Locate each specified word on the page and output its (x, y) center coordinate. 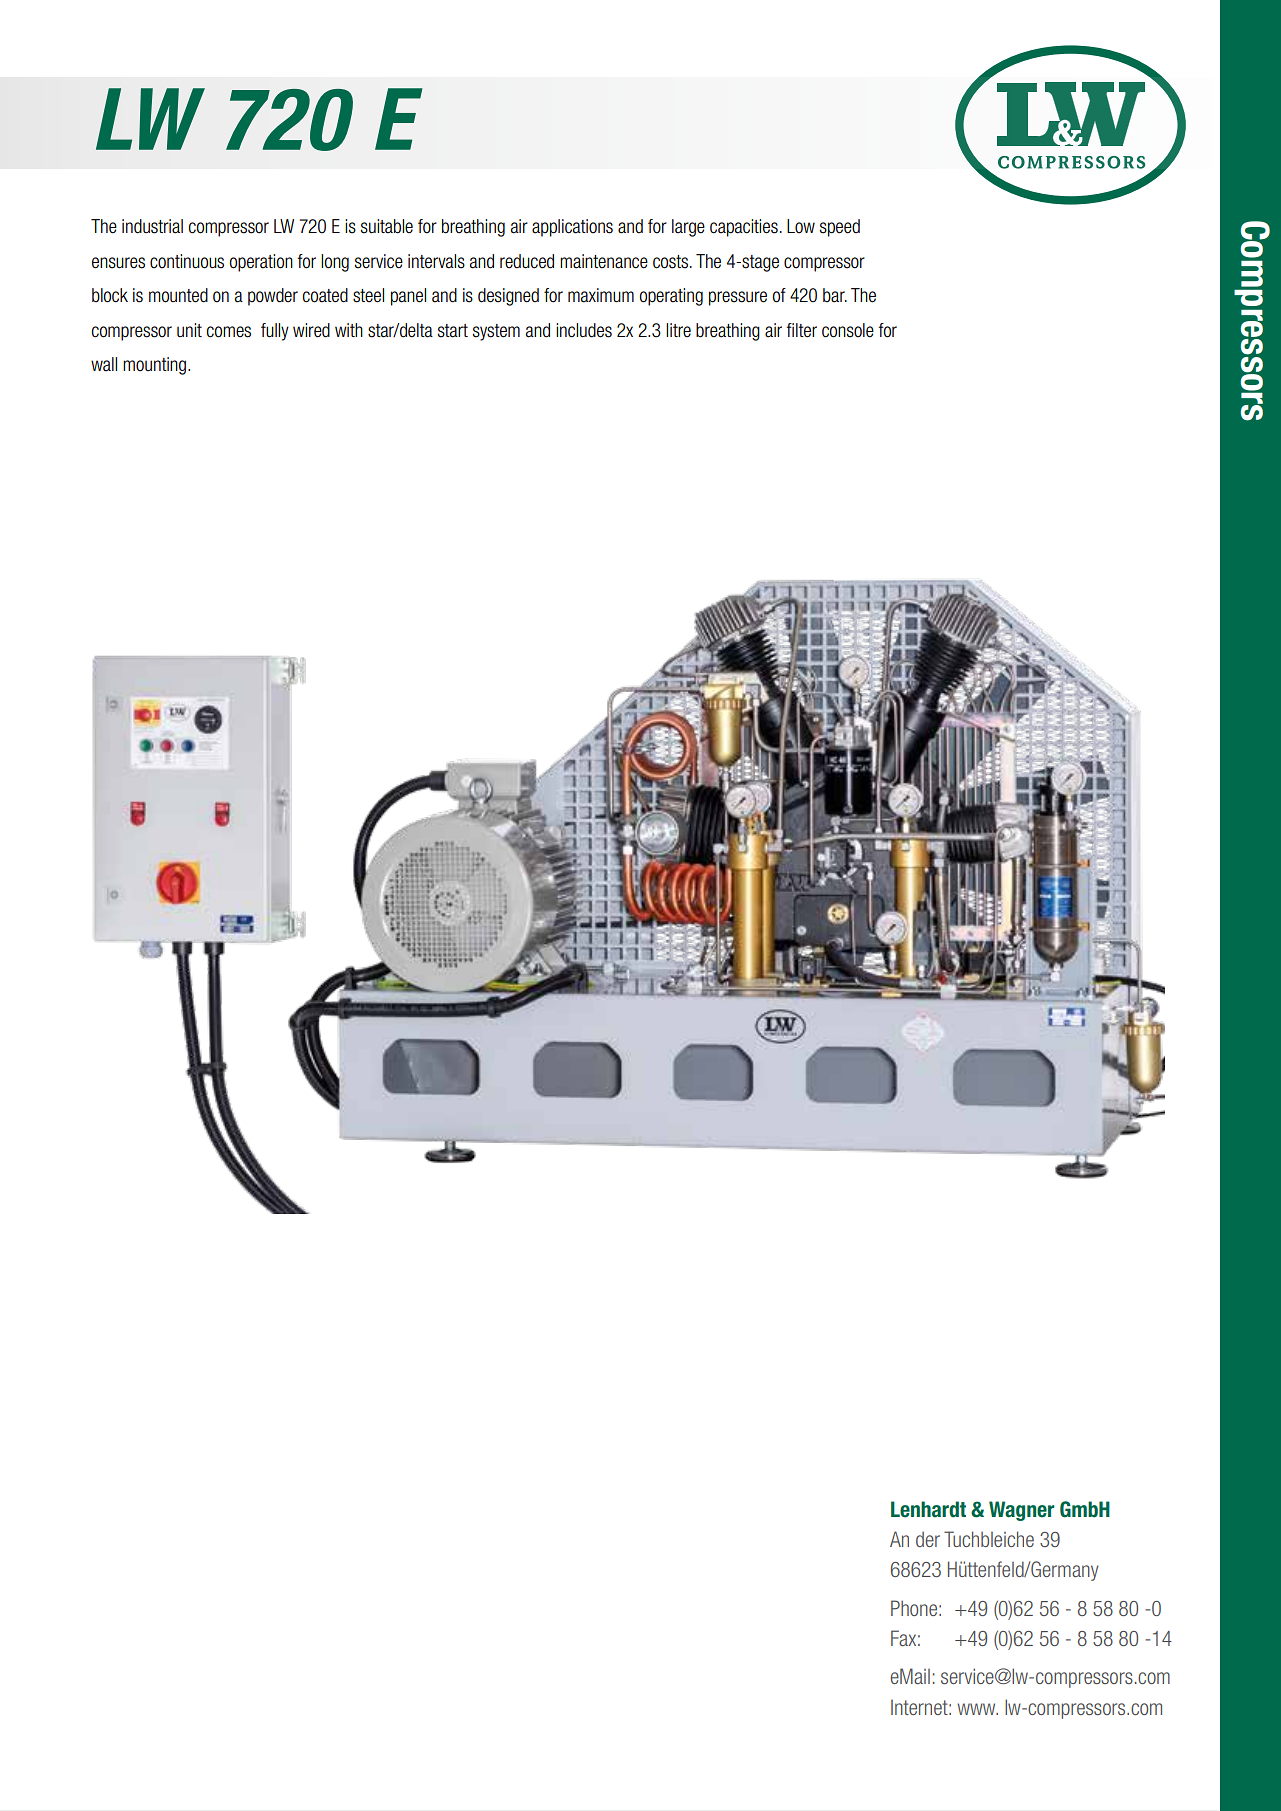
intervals (436, 261)
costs (670, 262)
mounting (156, 366)
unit (189, 330)
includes (584, 330)
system (496, 332)
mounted (178, 295)
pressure (738, 298)
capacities (744, 228)
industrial (152, 226)
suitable (387, 226)
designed (508, 297)
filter (801, 330)
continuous (187, 261)
